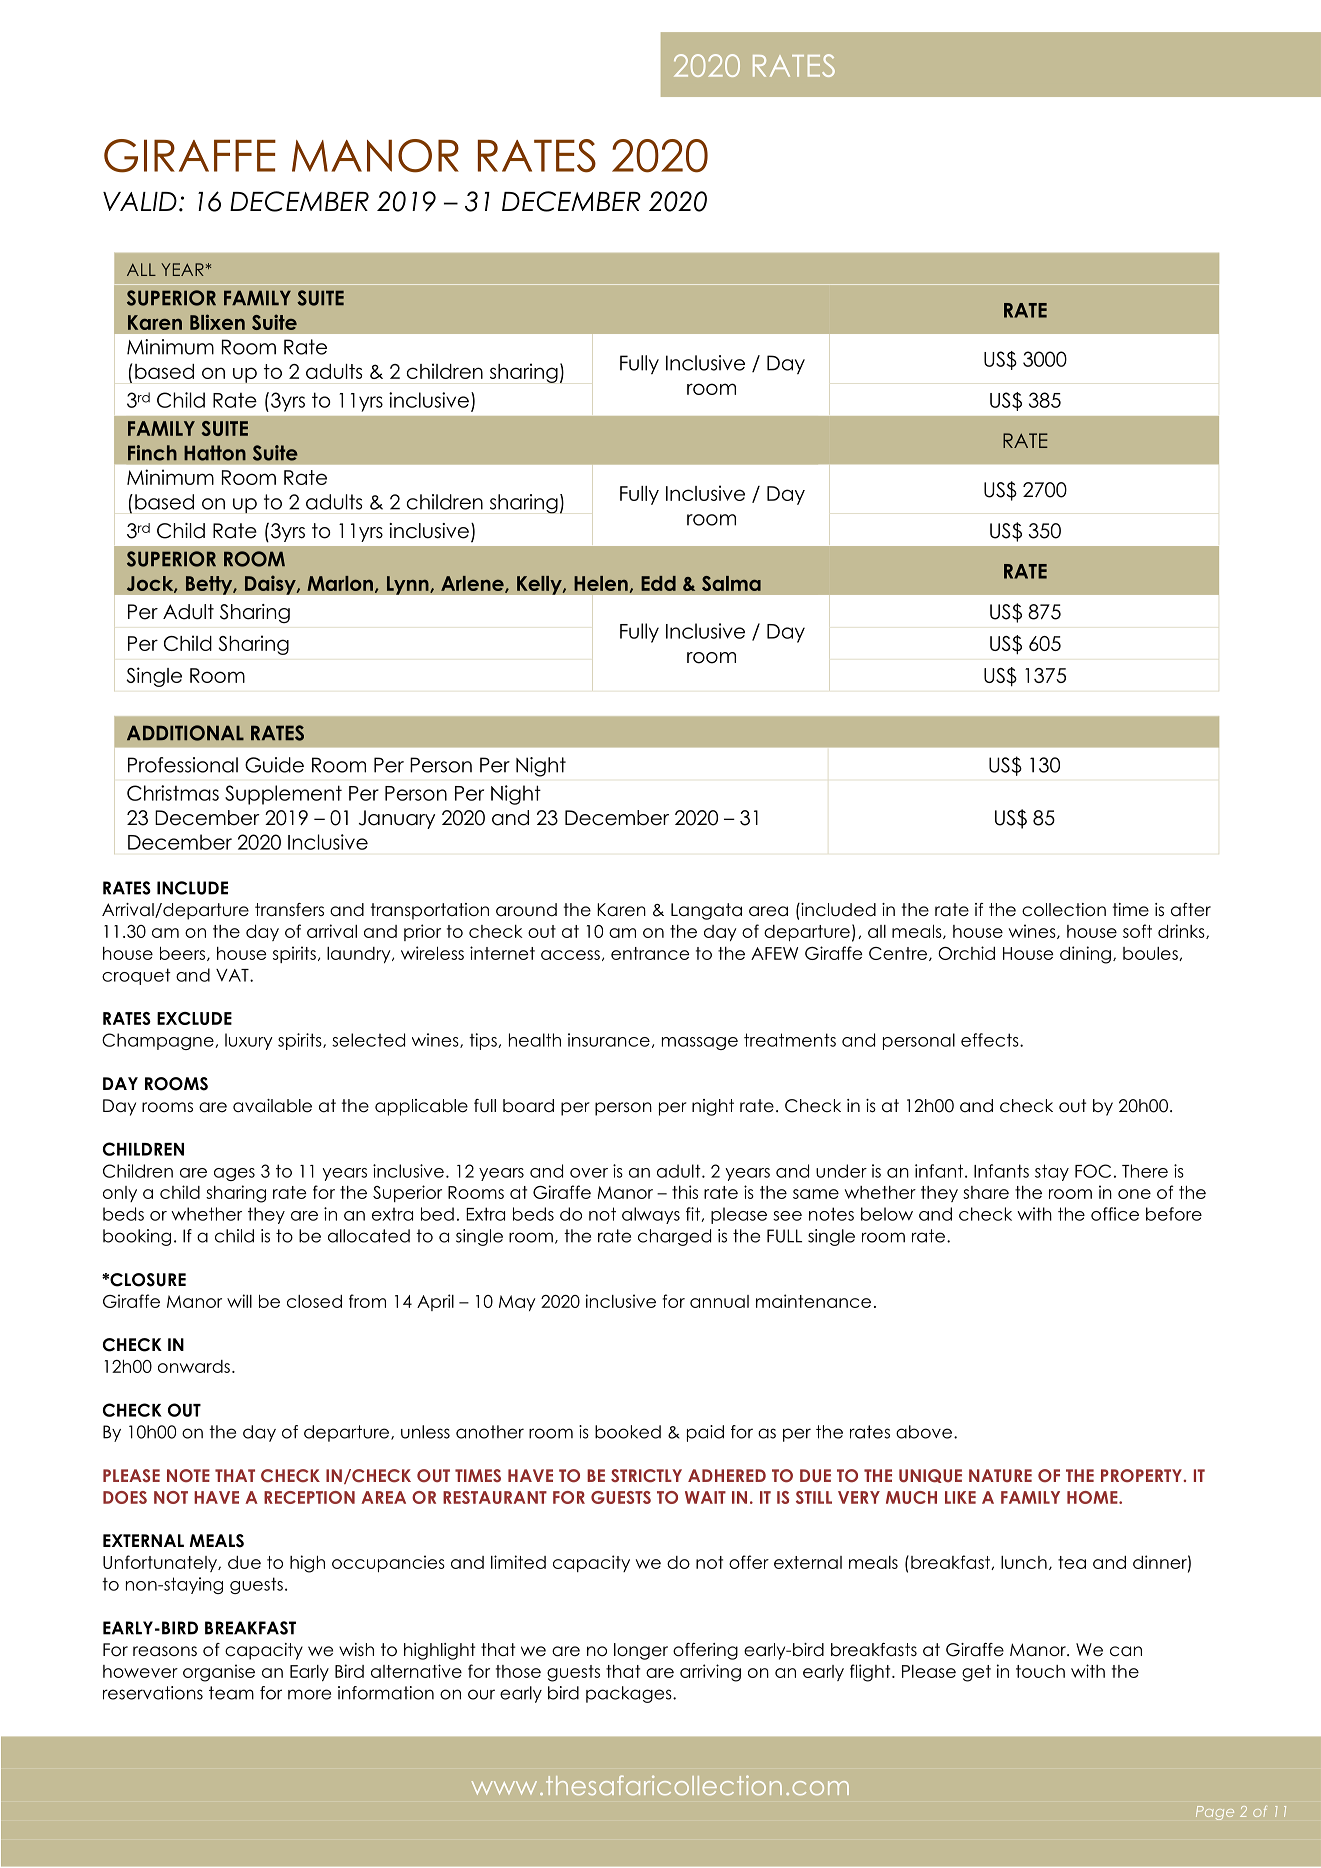 This screenshot has height=1868, width=1321. Describe the element at coordinates (1191, 910) in the screenshot. I see `after` at that location.
